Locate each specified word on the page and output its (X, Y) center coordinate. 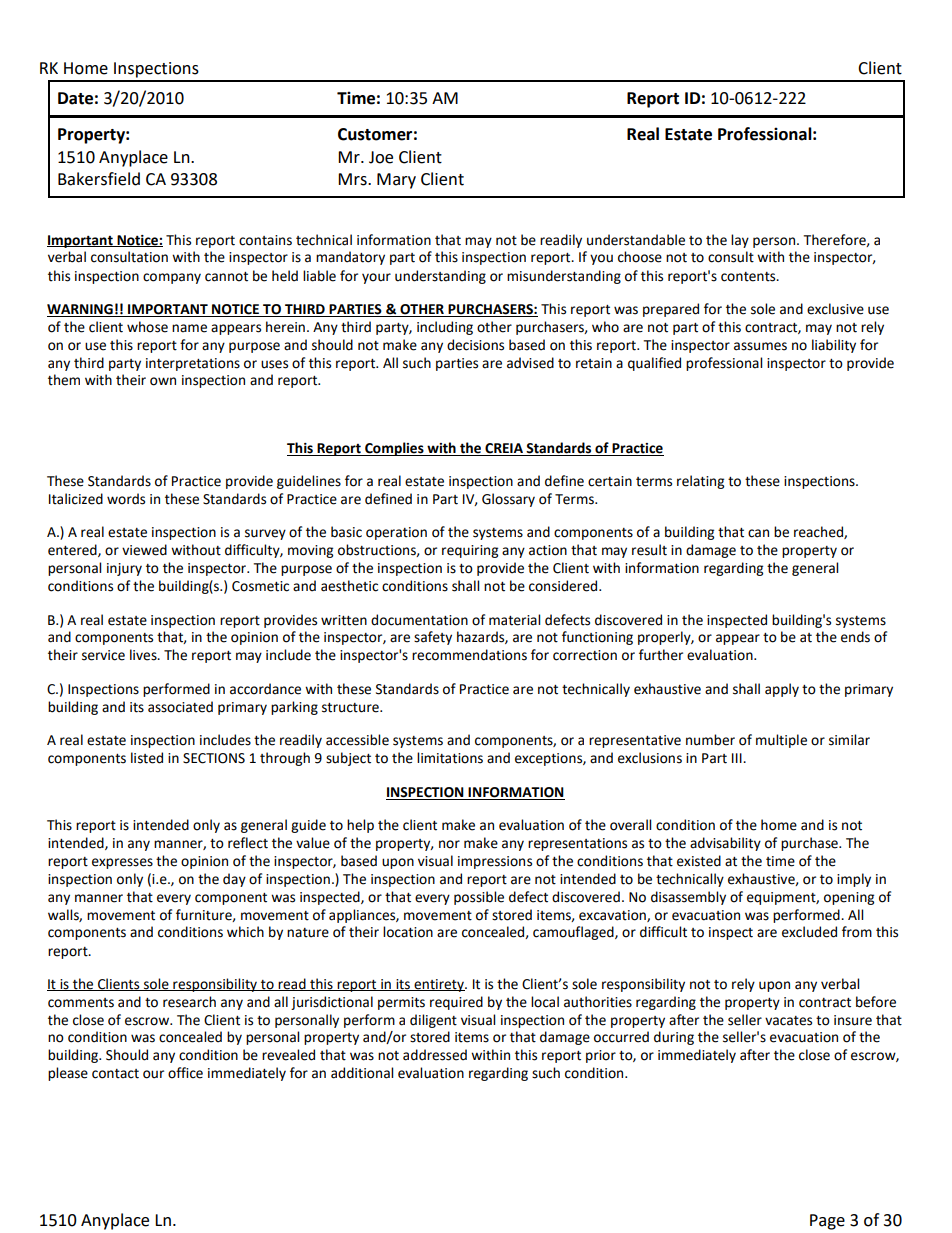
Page (827, 1222)
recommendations (469, 655)
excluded (809, 932)
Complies (394, 449)
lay (740, 241)
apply (782, 690)
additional (362, 1073)
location (408, 932)
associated (180, 707)
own (163, 381)
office (185, 1073)
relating (700, 482)
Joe (381, 157)
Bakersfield (99, 179)
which (245, 932)
